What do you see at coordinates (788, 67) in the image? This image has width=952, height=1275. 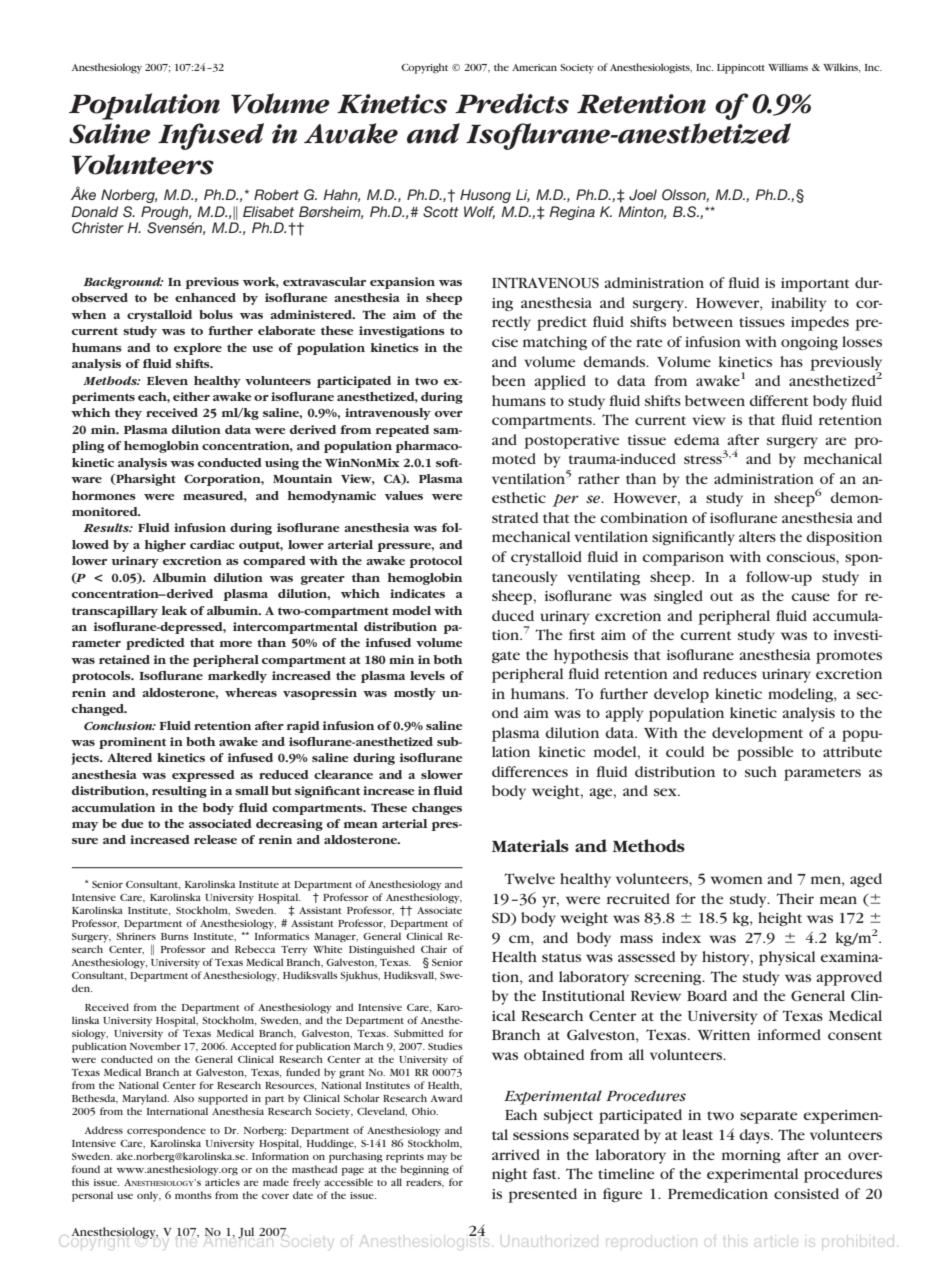 I see `Williams` at bounding box center [788, 67].
